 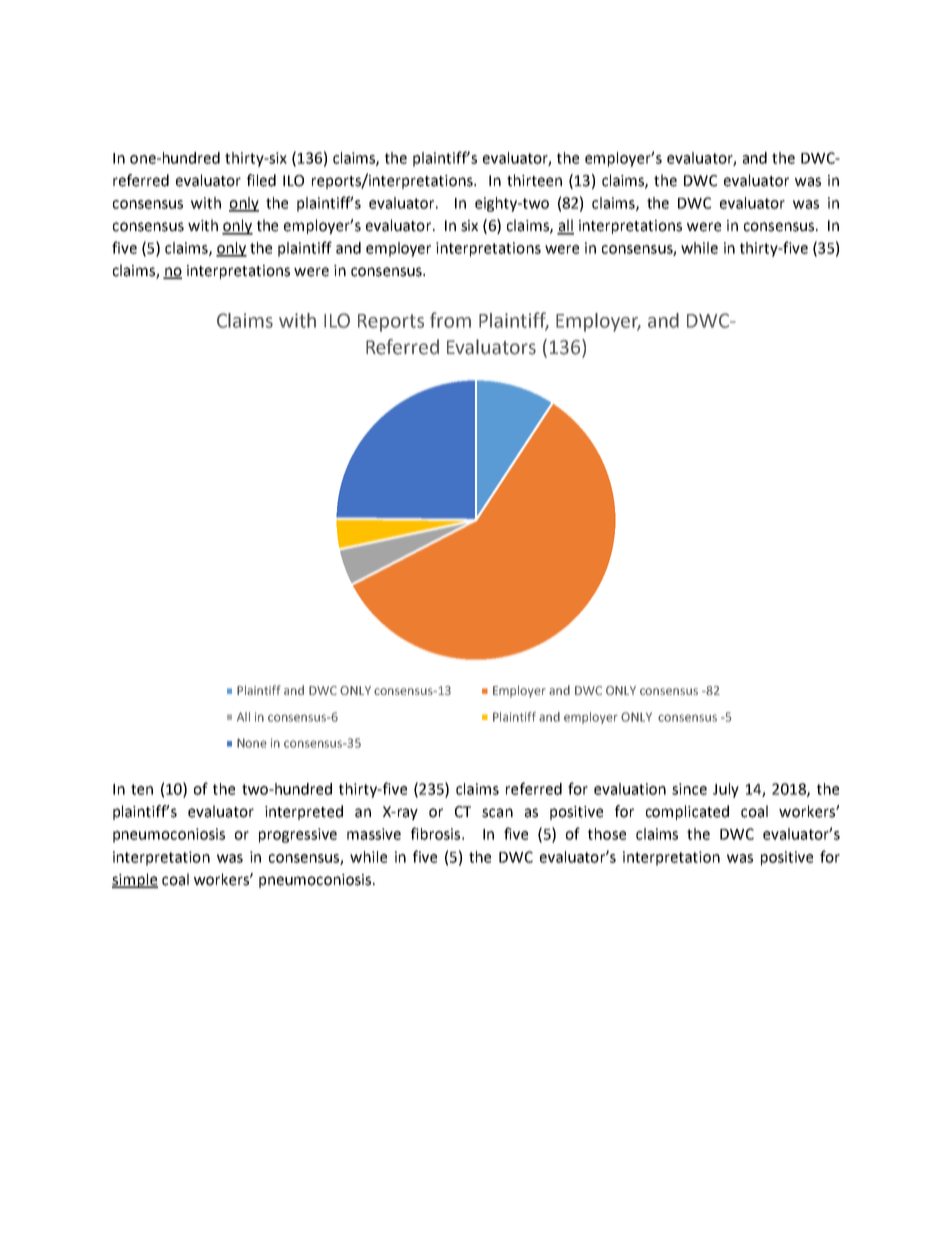 I want to click on evaluation, so click(x=630, y=789).
